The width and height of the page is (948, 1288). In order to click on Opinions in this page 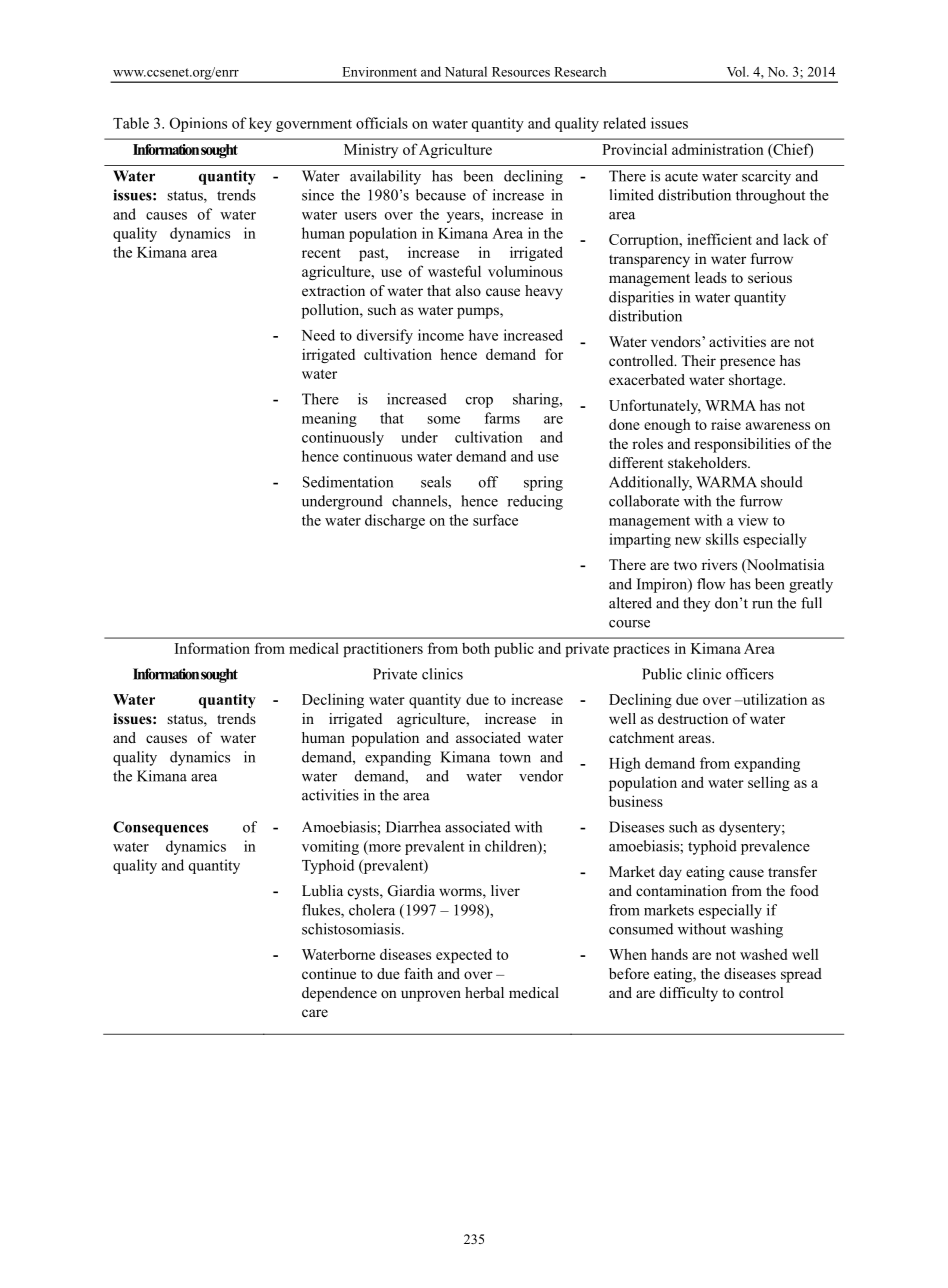, I will do `click(198, 124)`.
